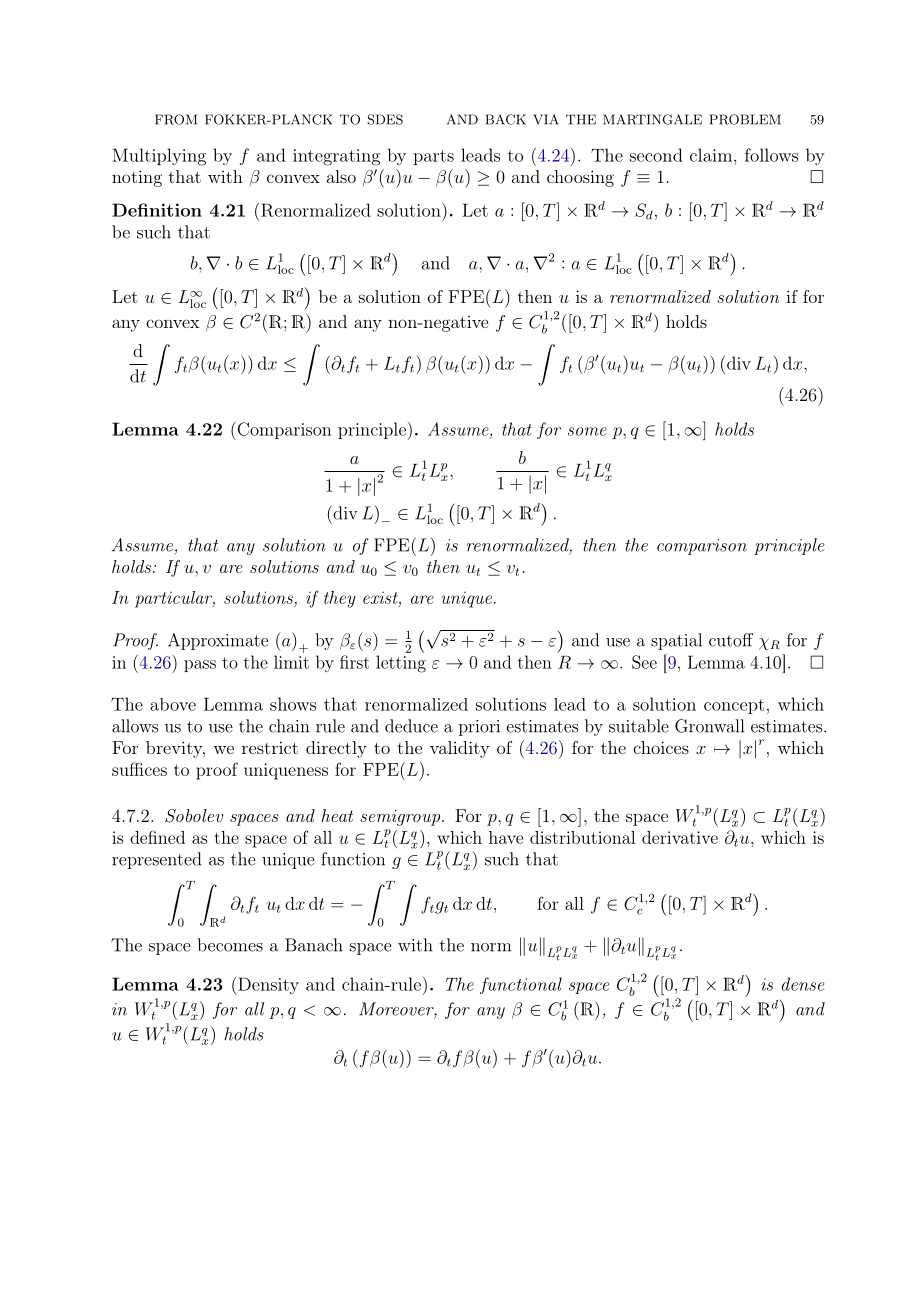 The height and width of the page is (1308, 924). Describe the element at coordinates (433, 157) in the page. I see `parts` at that location.
